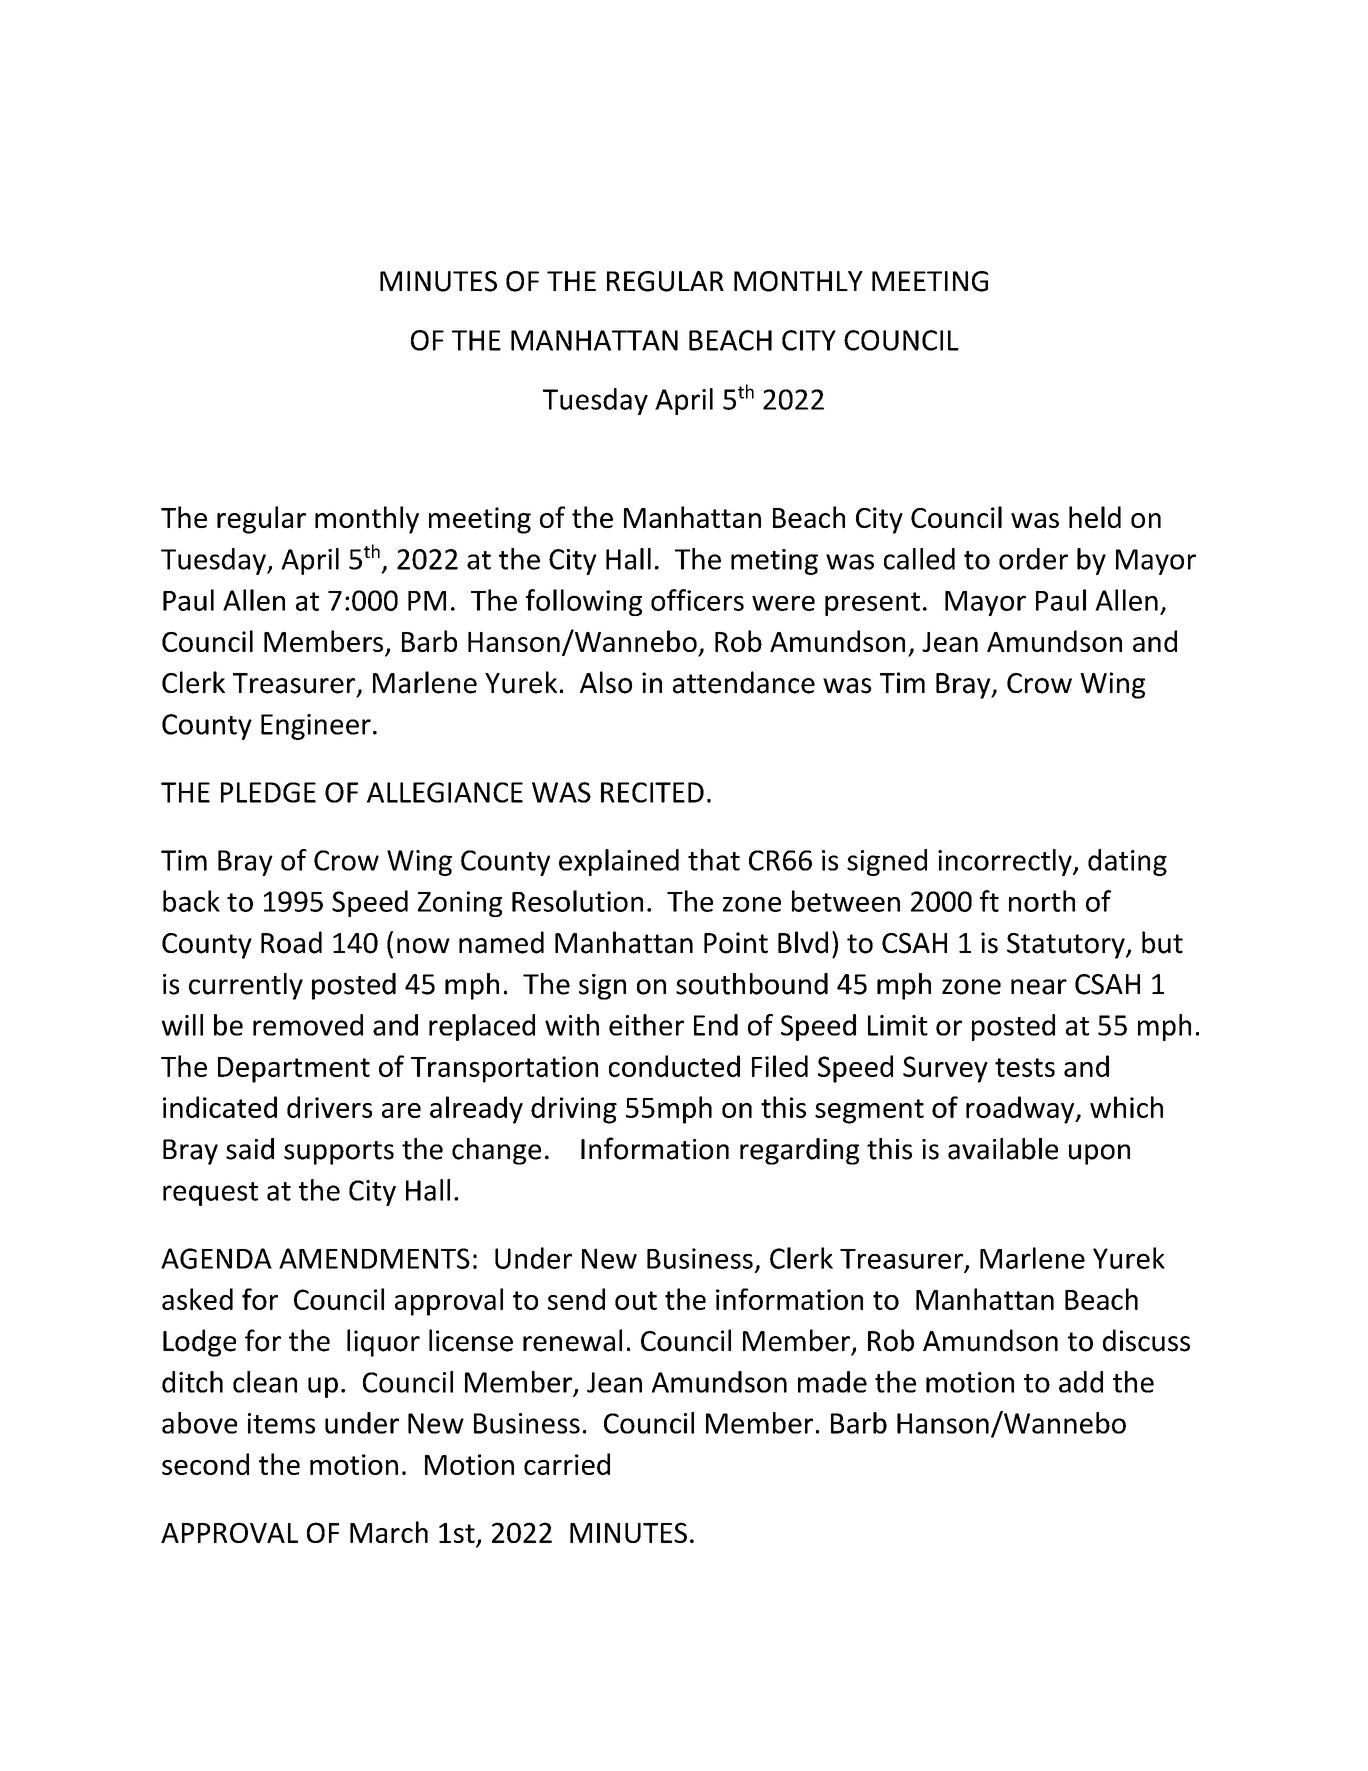  What do you see at coordinates (339, 1153) in the image?
I see `supports` at bounding box center [339, 1153].
